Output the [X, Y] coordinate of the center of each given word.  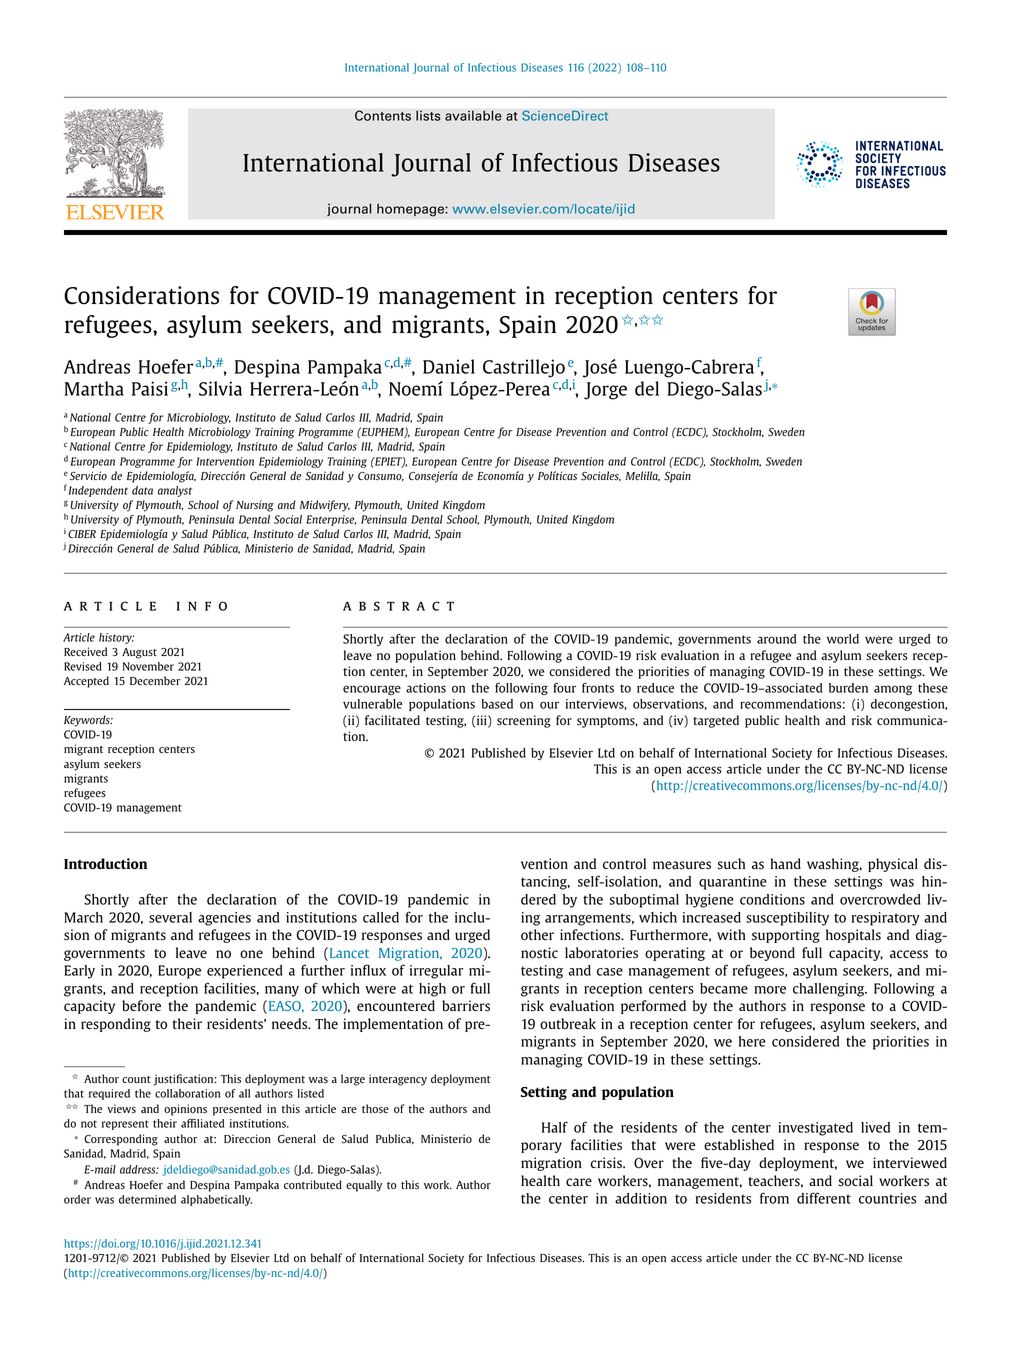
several [170, 917]
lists [428, 115]
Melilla [642, 476]
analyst [175, 491]
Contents [383, 115]
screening [524, 721]
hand [786, 863]
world [843, 639]
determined [147, 1199]
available [473, 115]
